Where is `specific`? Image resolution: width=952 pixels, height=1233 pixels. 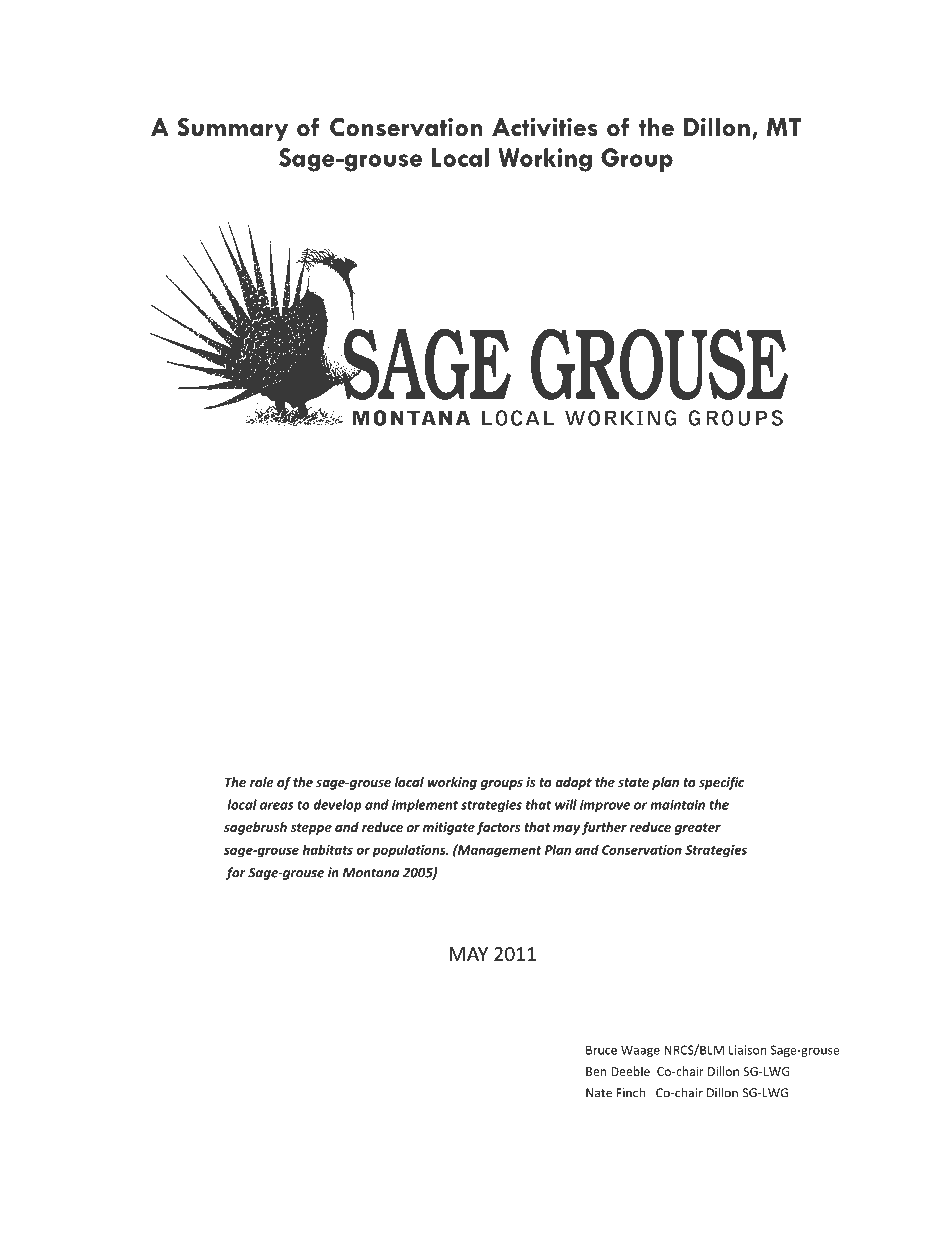
specific is located at coordinates (721, 783).
